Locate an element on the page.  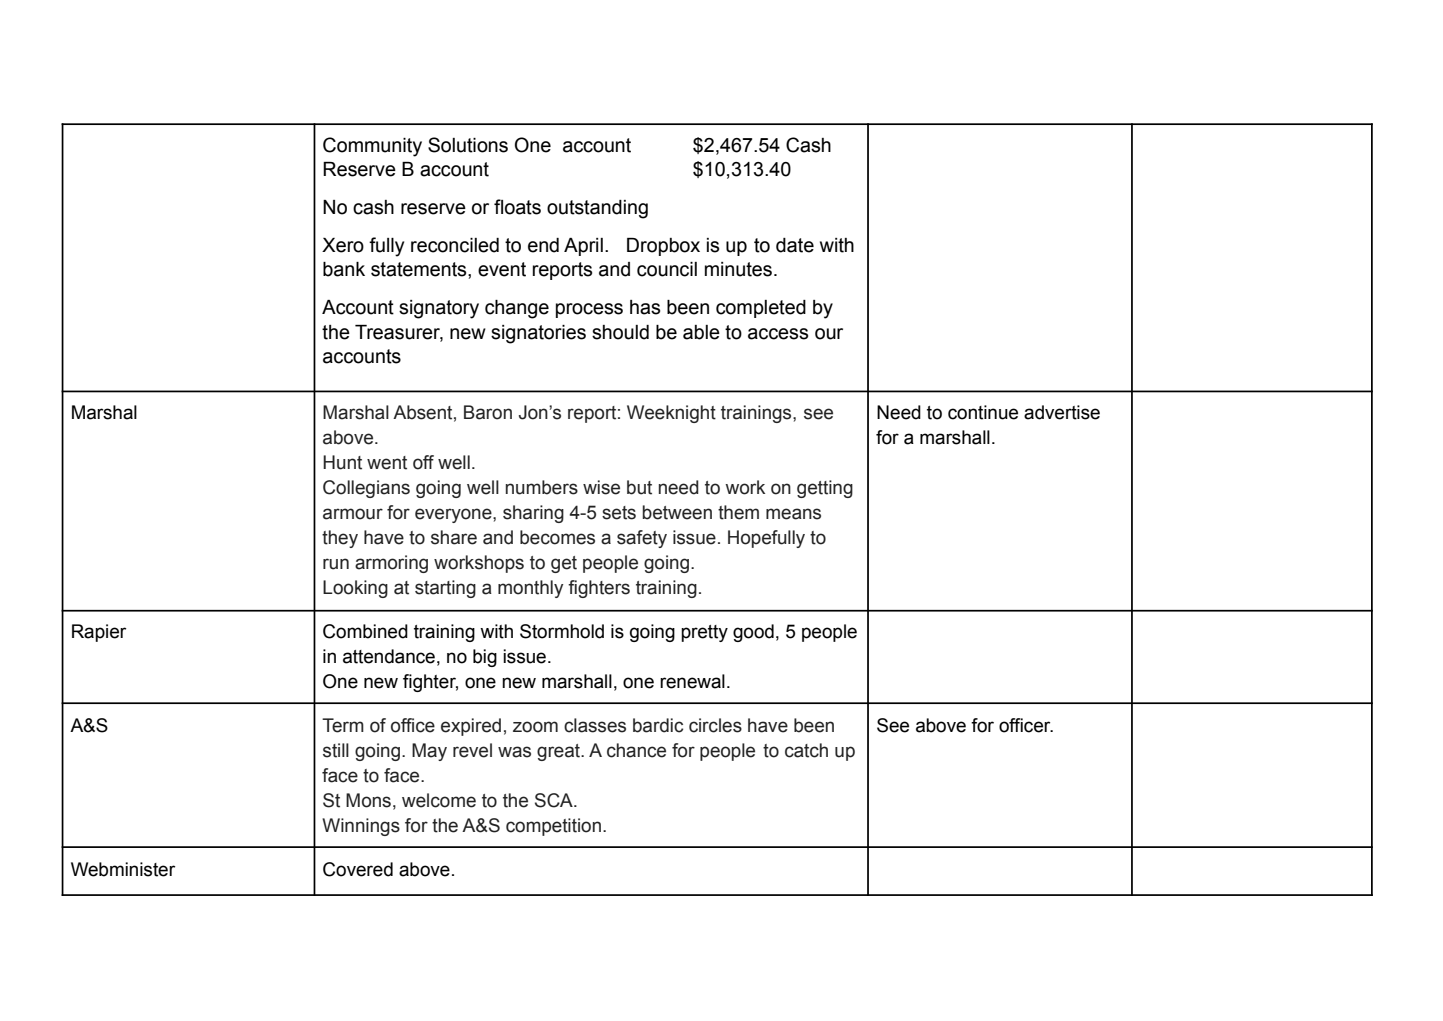
Community is located at coordinates (372, 147).
